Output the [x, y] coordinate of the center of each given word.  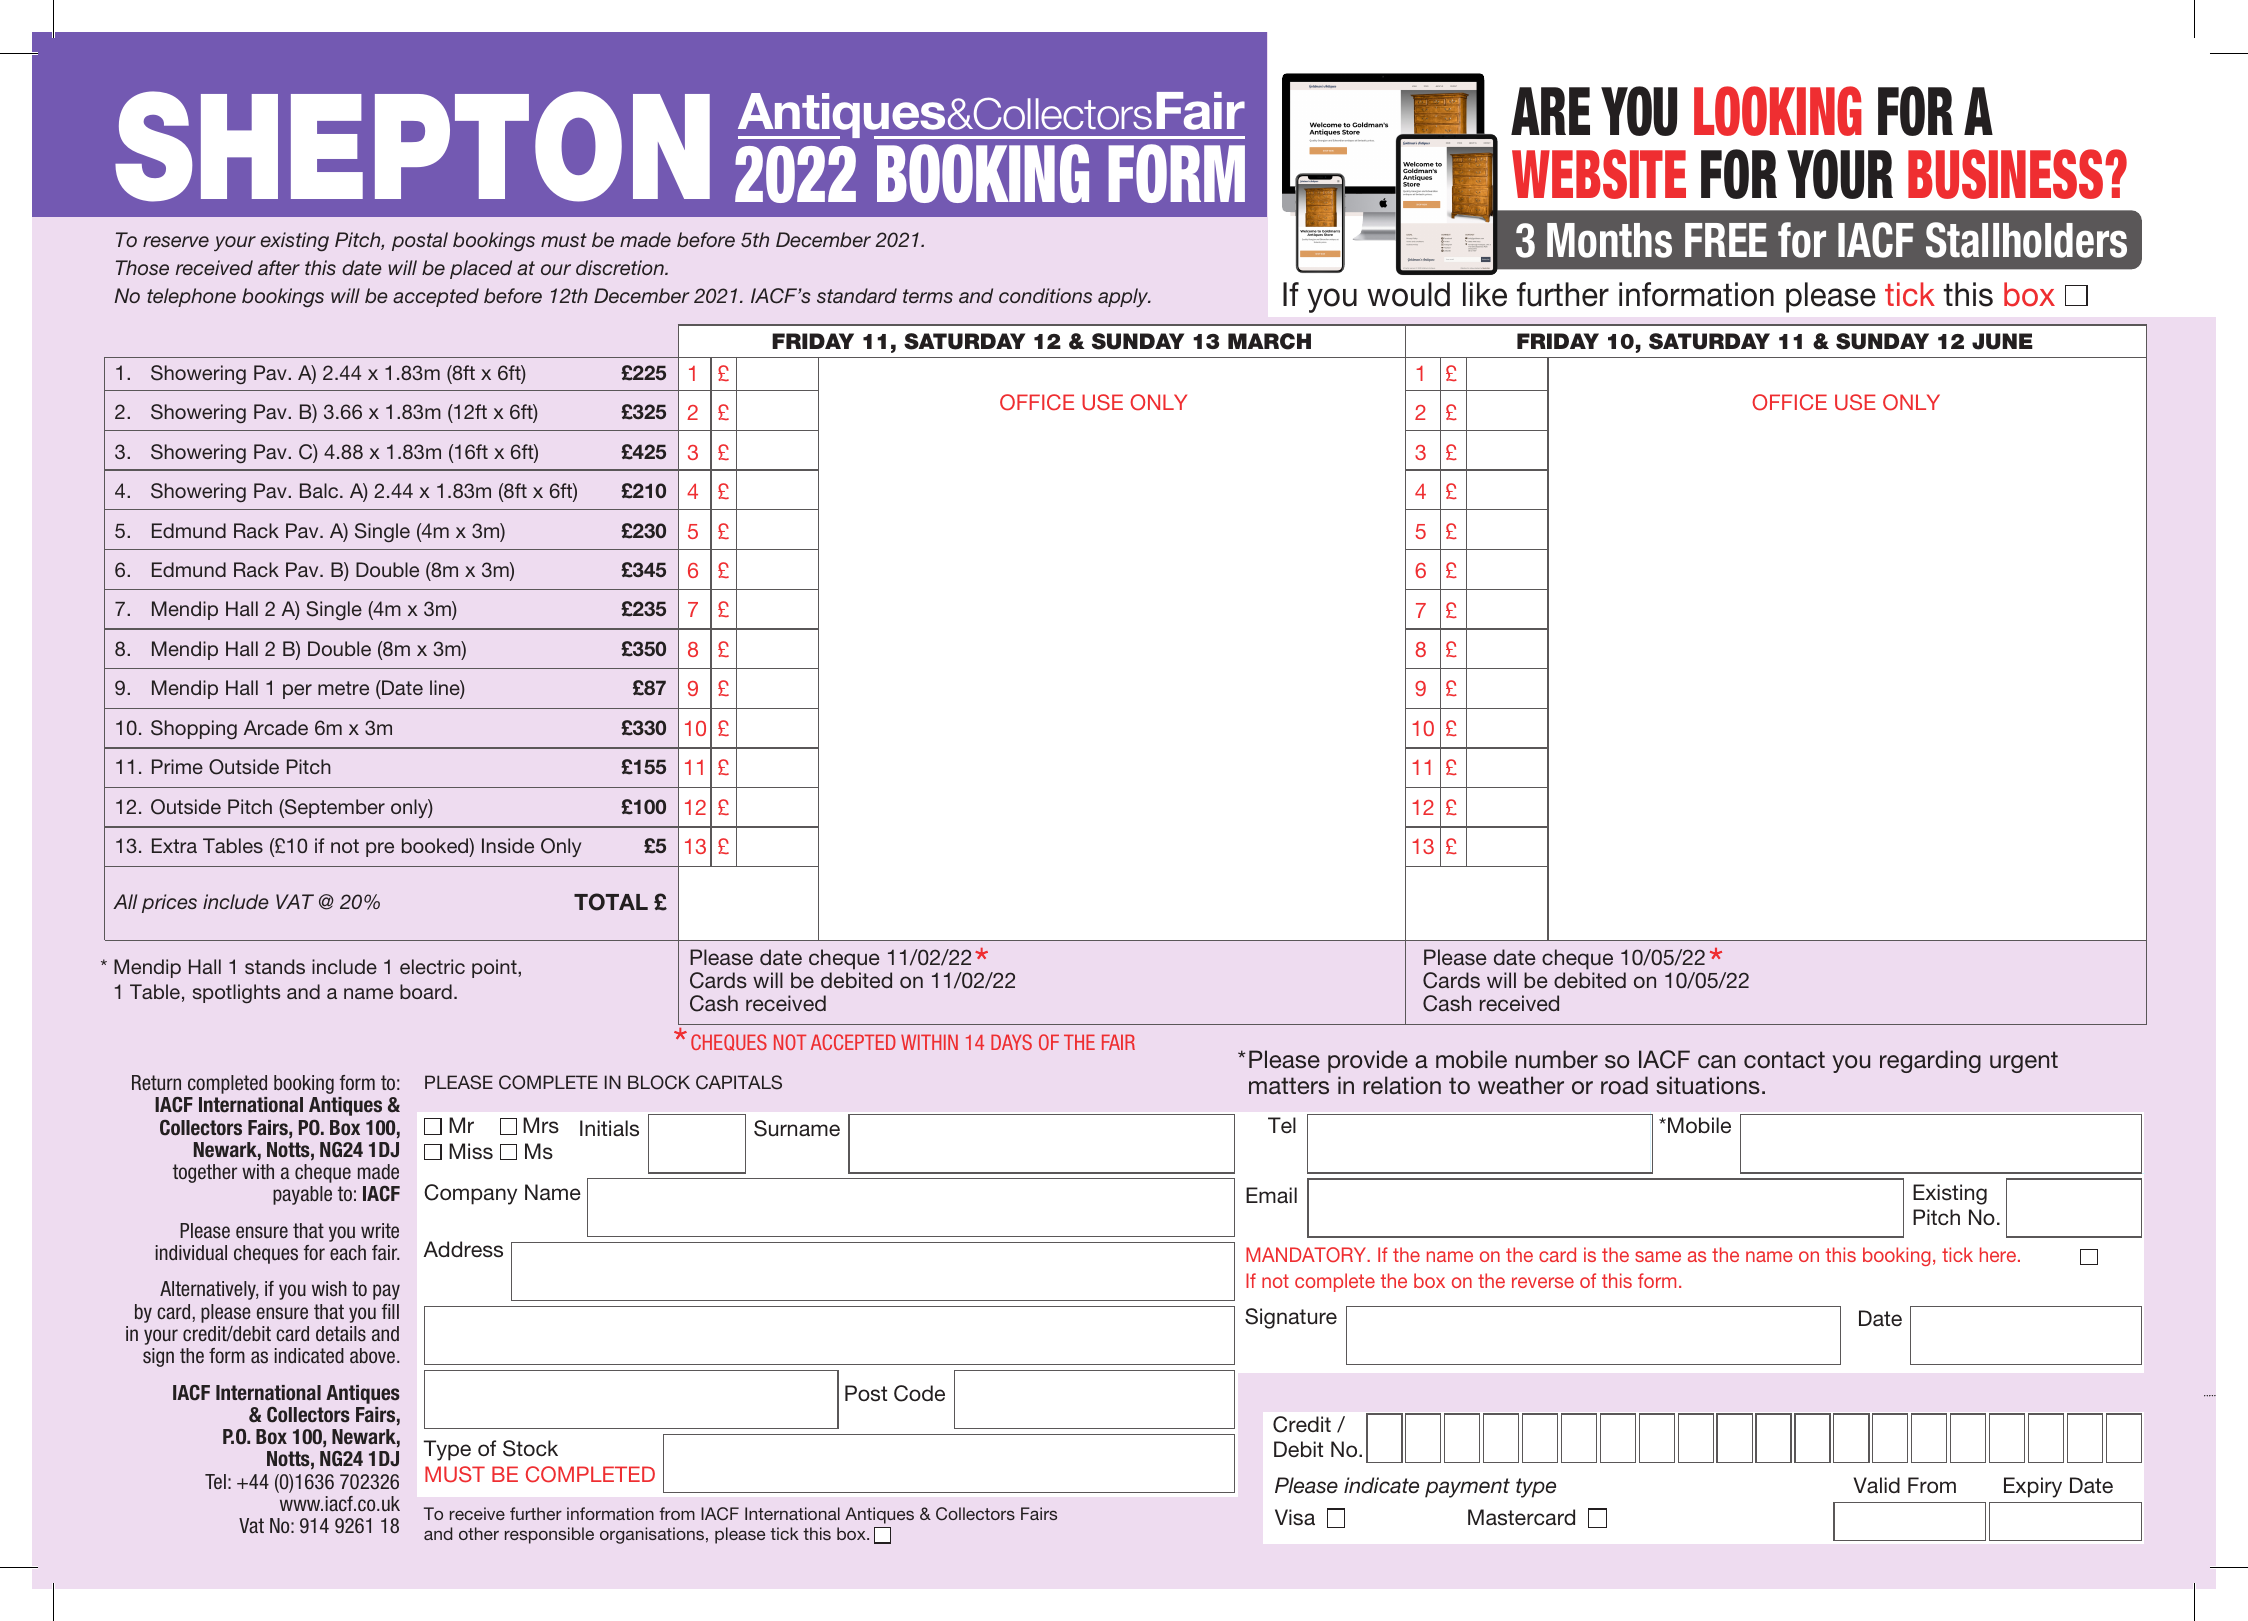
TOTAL [611, 902]
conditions [1045, 295]
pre [380, 849]
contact [1784, 1060]
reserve [176, 241]
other [479, 1533]
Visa [1295, 1517]
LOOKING [1778, 111]
